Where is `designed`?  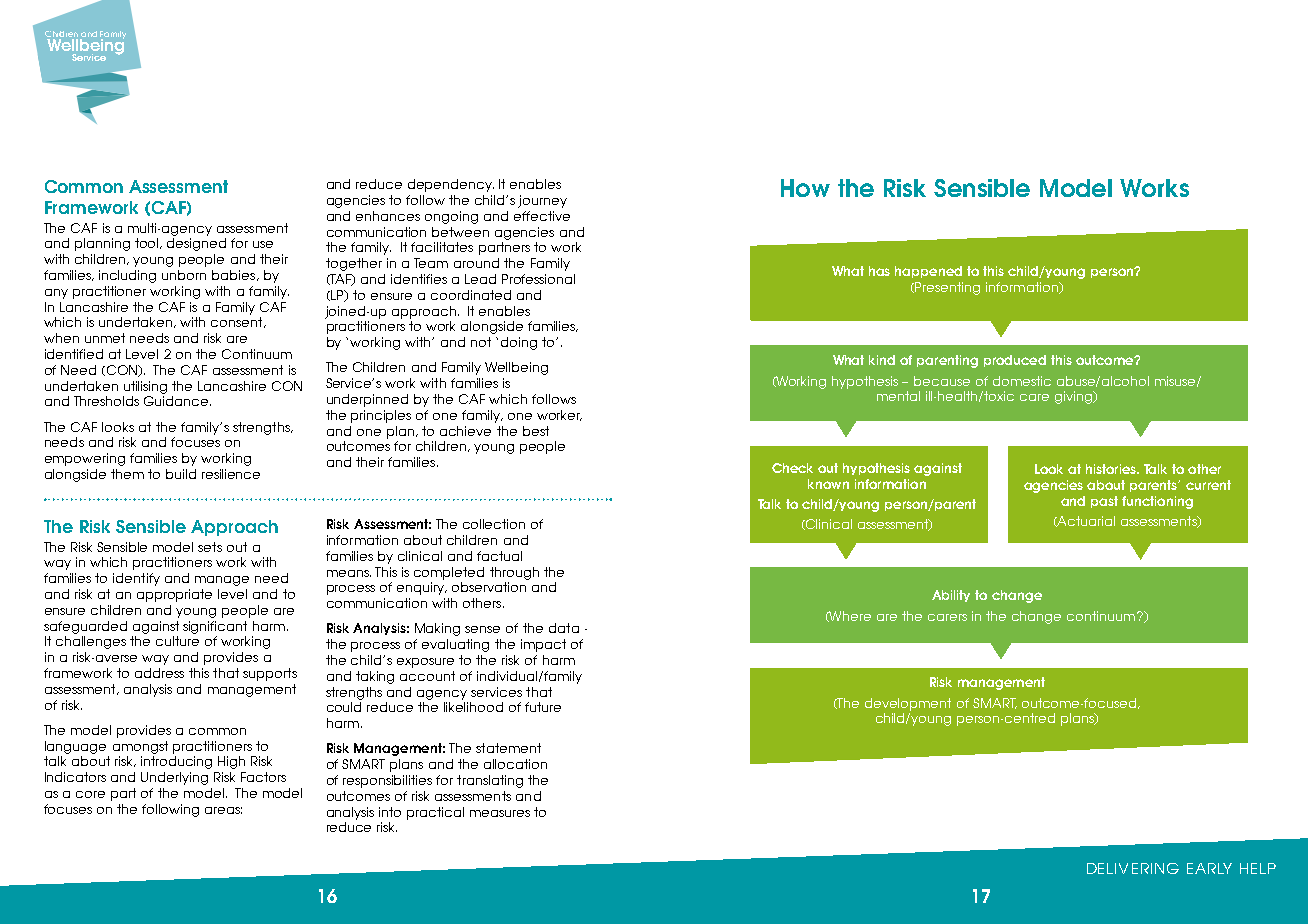 designed is located at coordinates (196, 244).
